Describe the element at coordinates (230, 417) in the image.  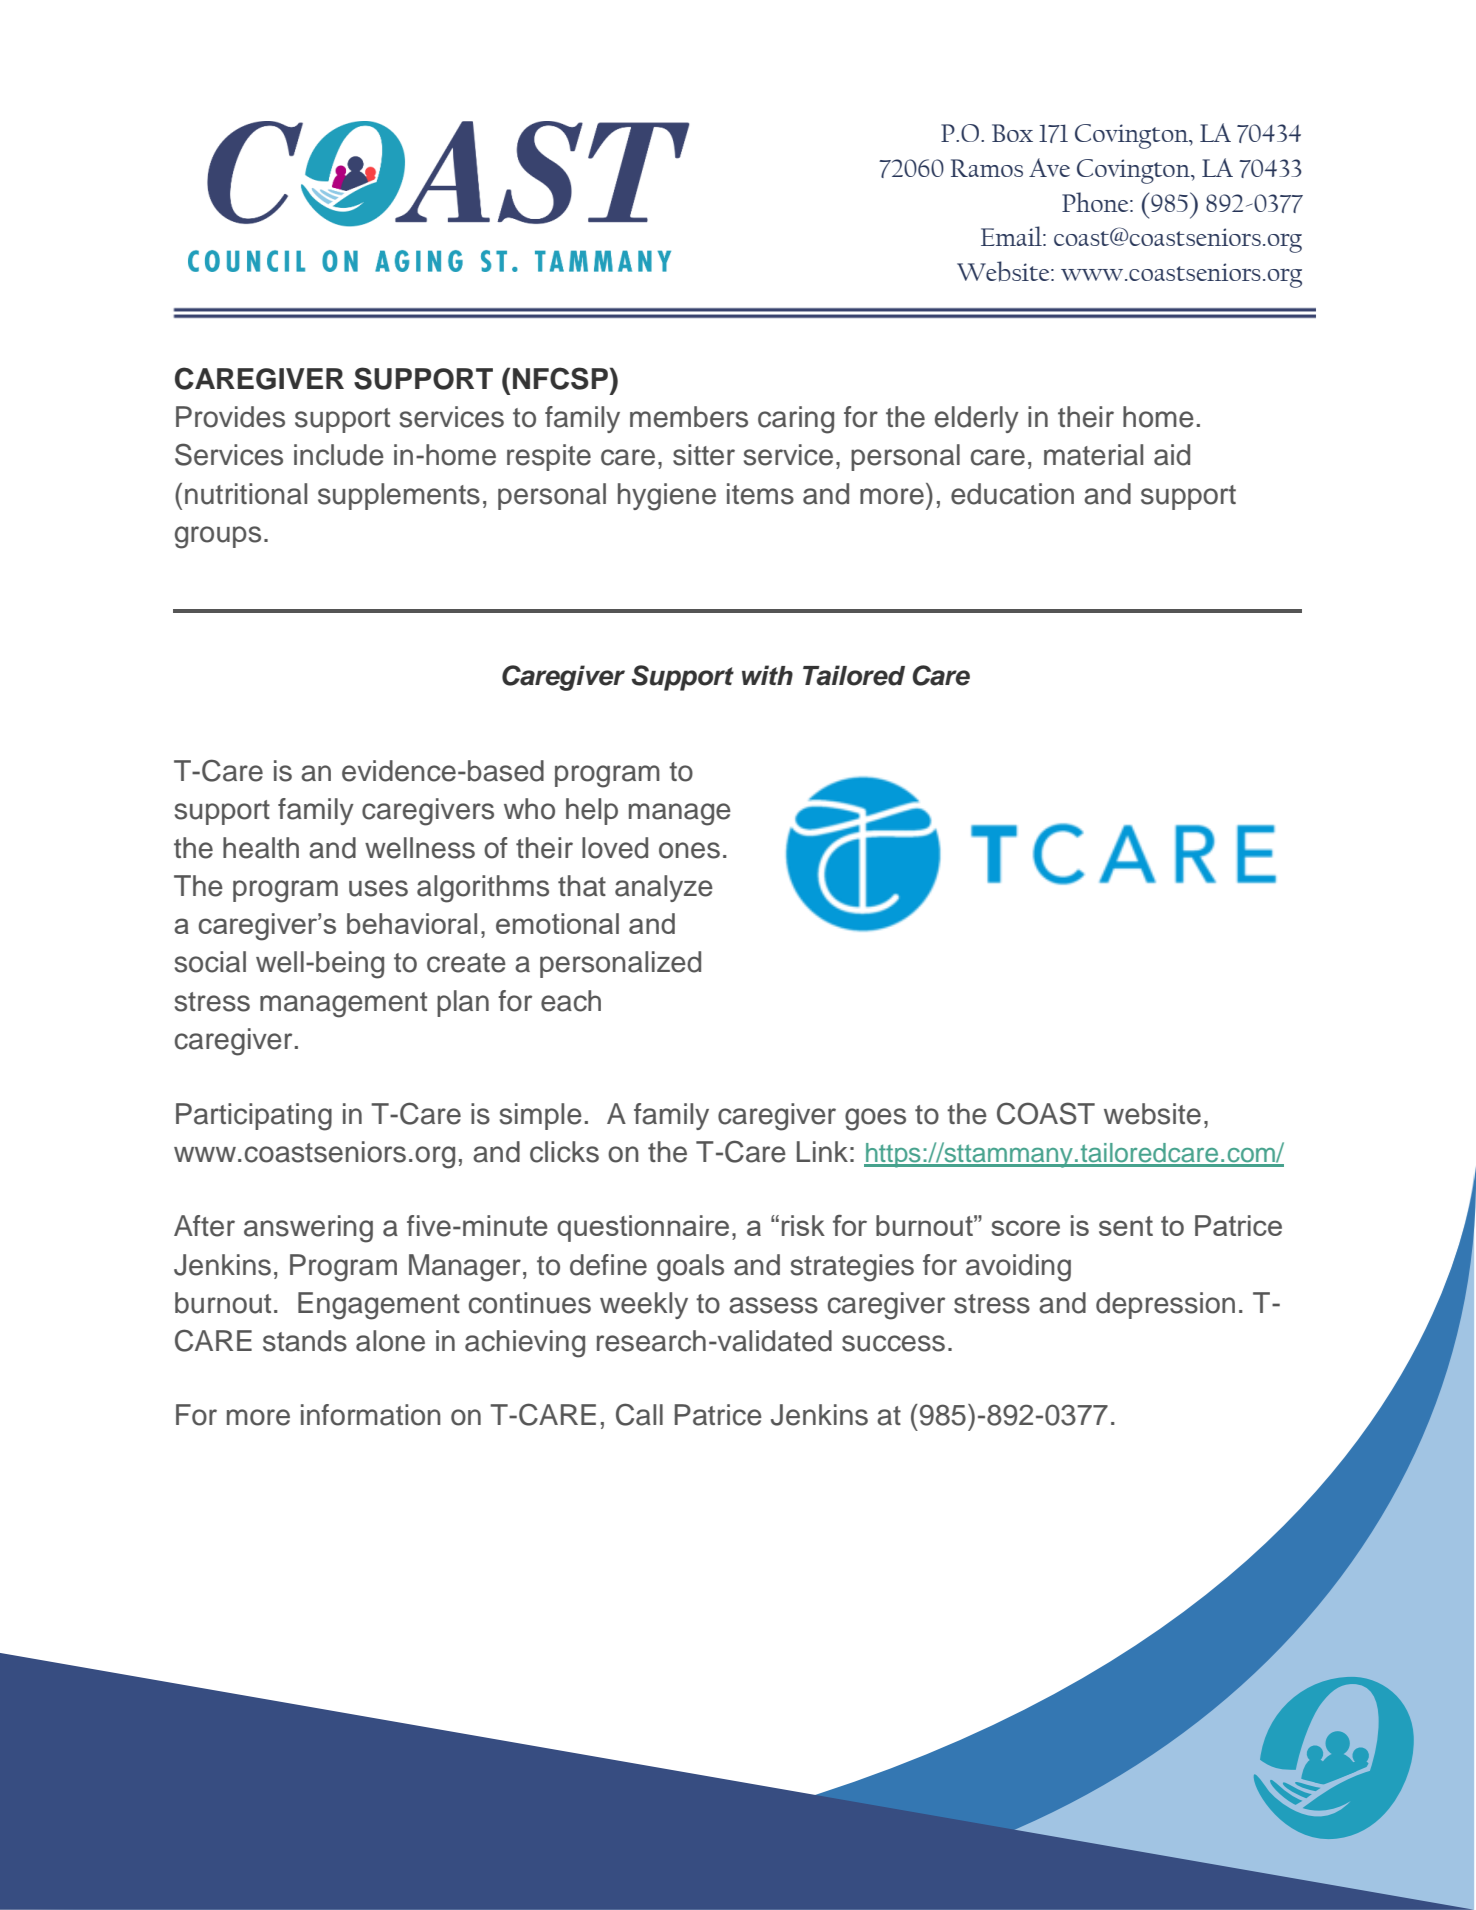
I see `Provides` at that location.
